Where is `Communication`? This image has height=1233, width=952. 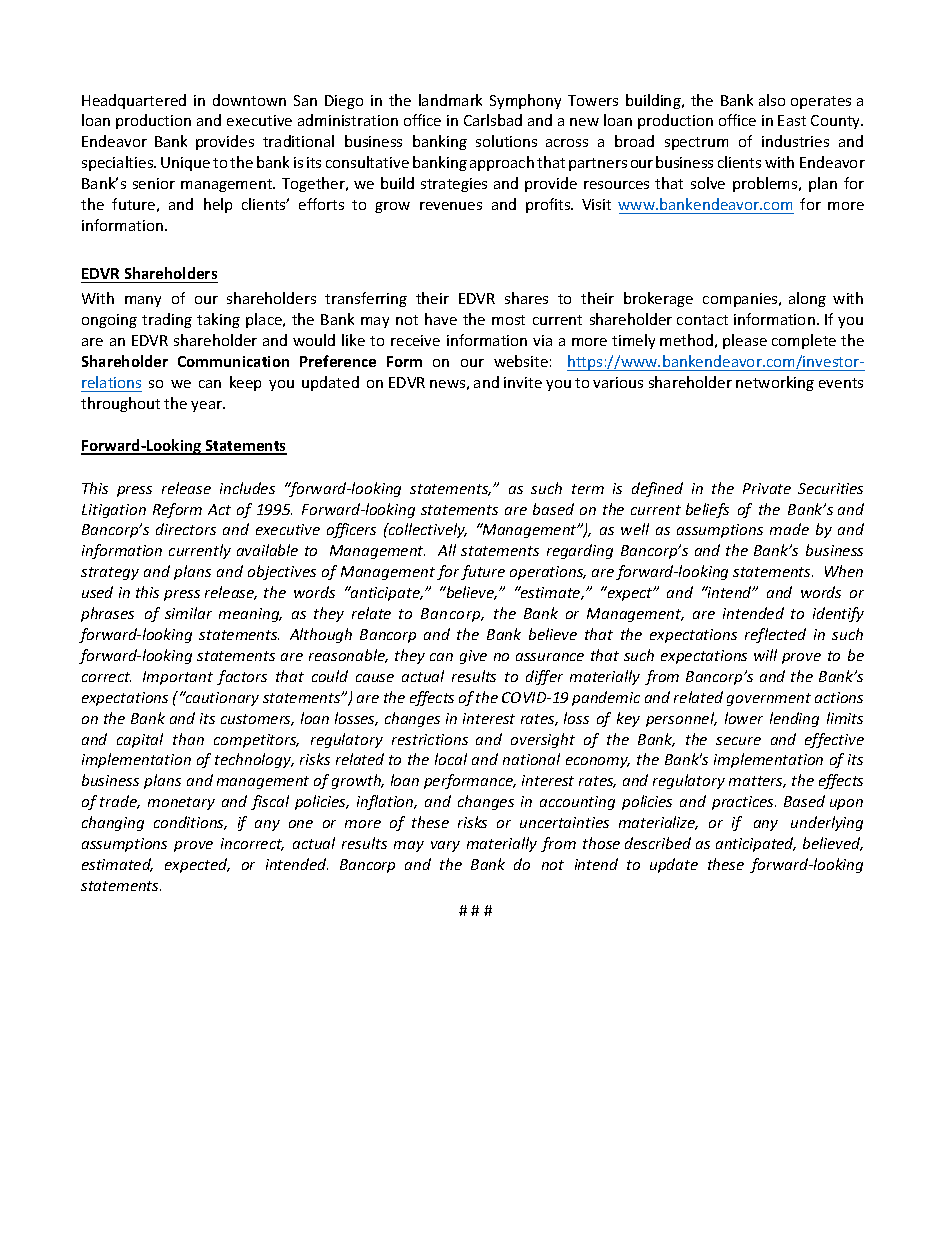
Communication is located at coordinates (233, 361).
